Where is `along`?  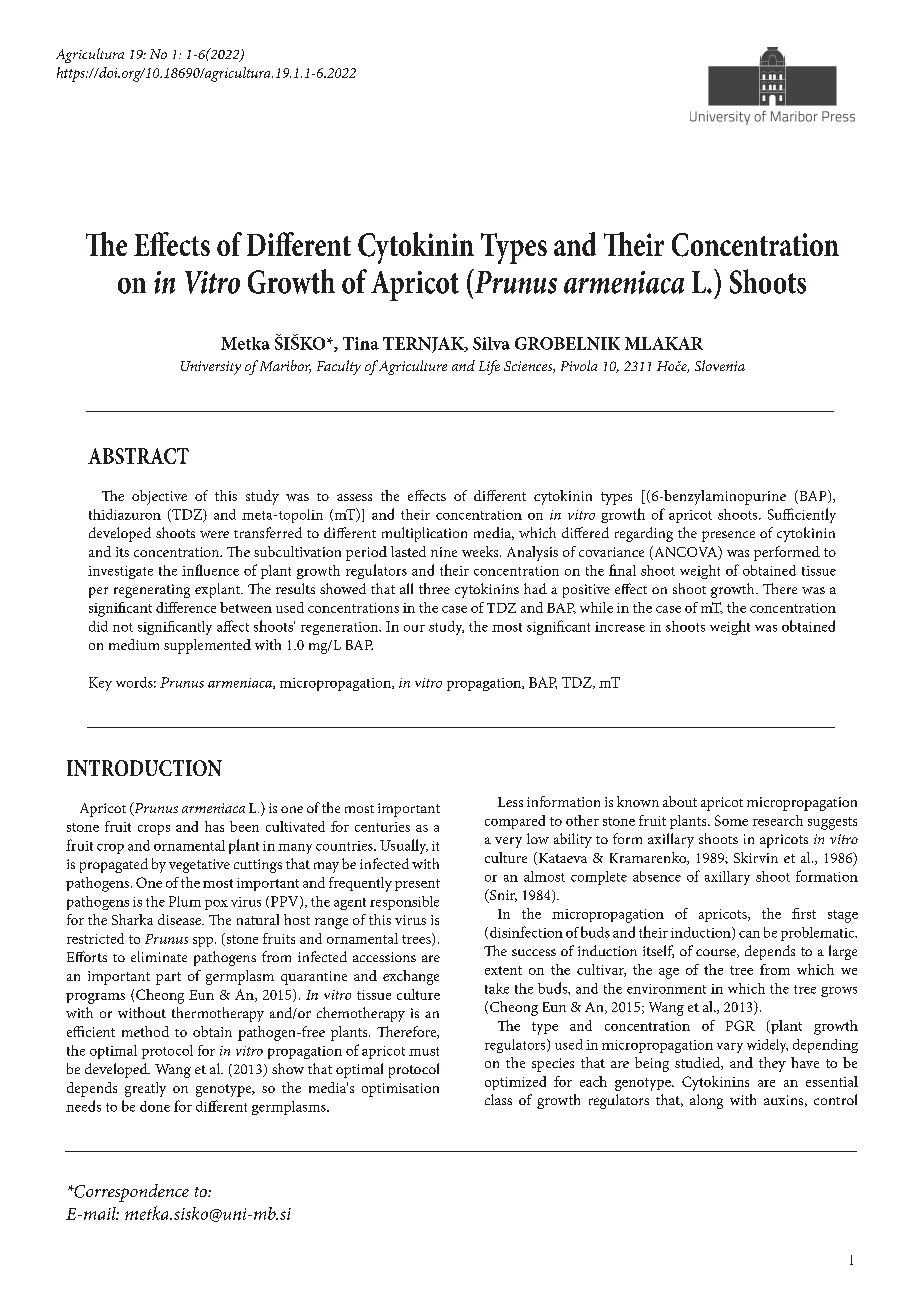
along is located at coordinates (706, 1101).
